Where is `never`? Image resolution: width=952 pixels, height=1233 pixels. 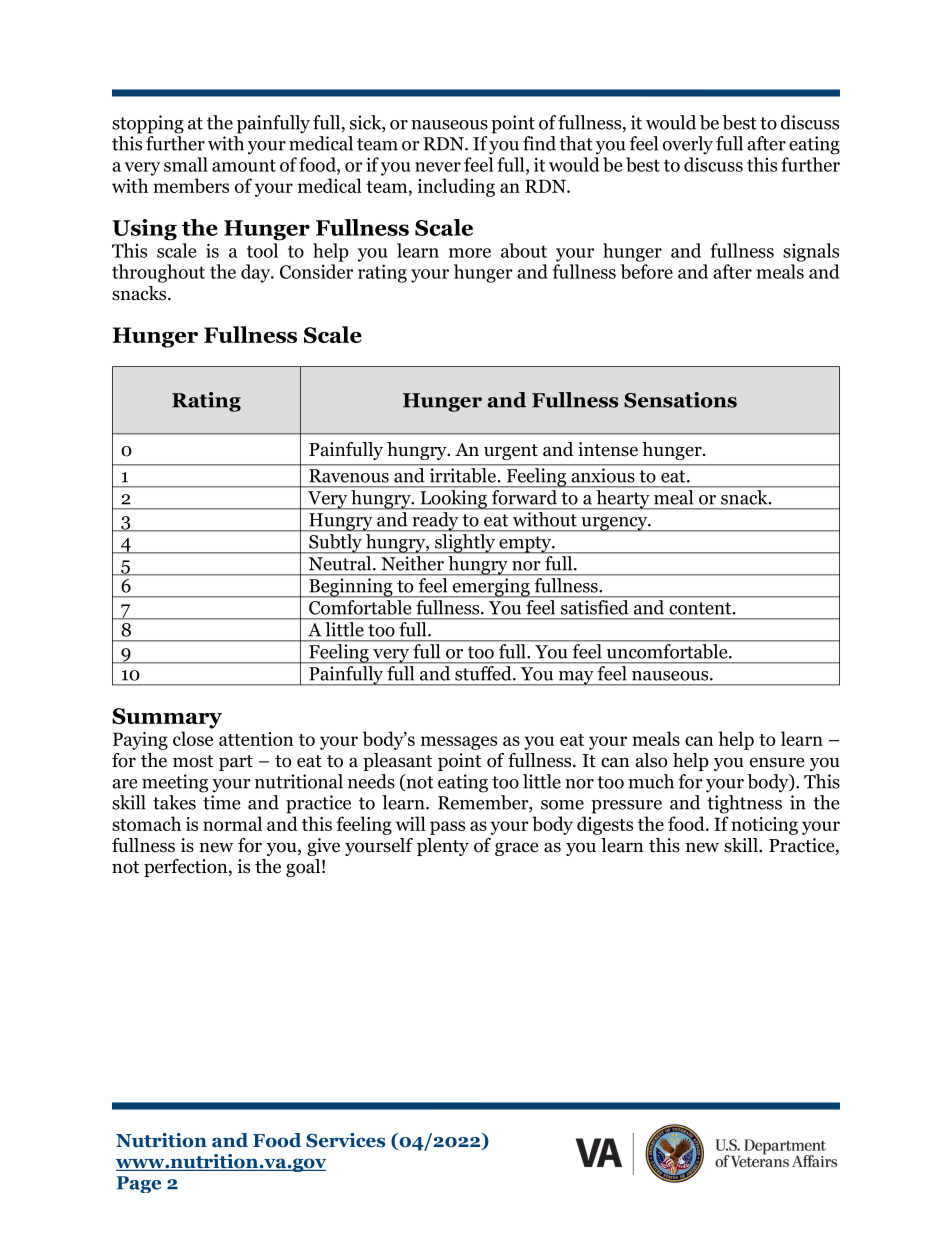
never is located at coordinates (438, 167).
